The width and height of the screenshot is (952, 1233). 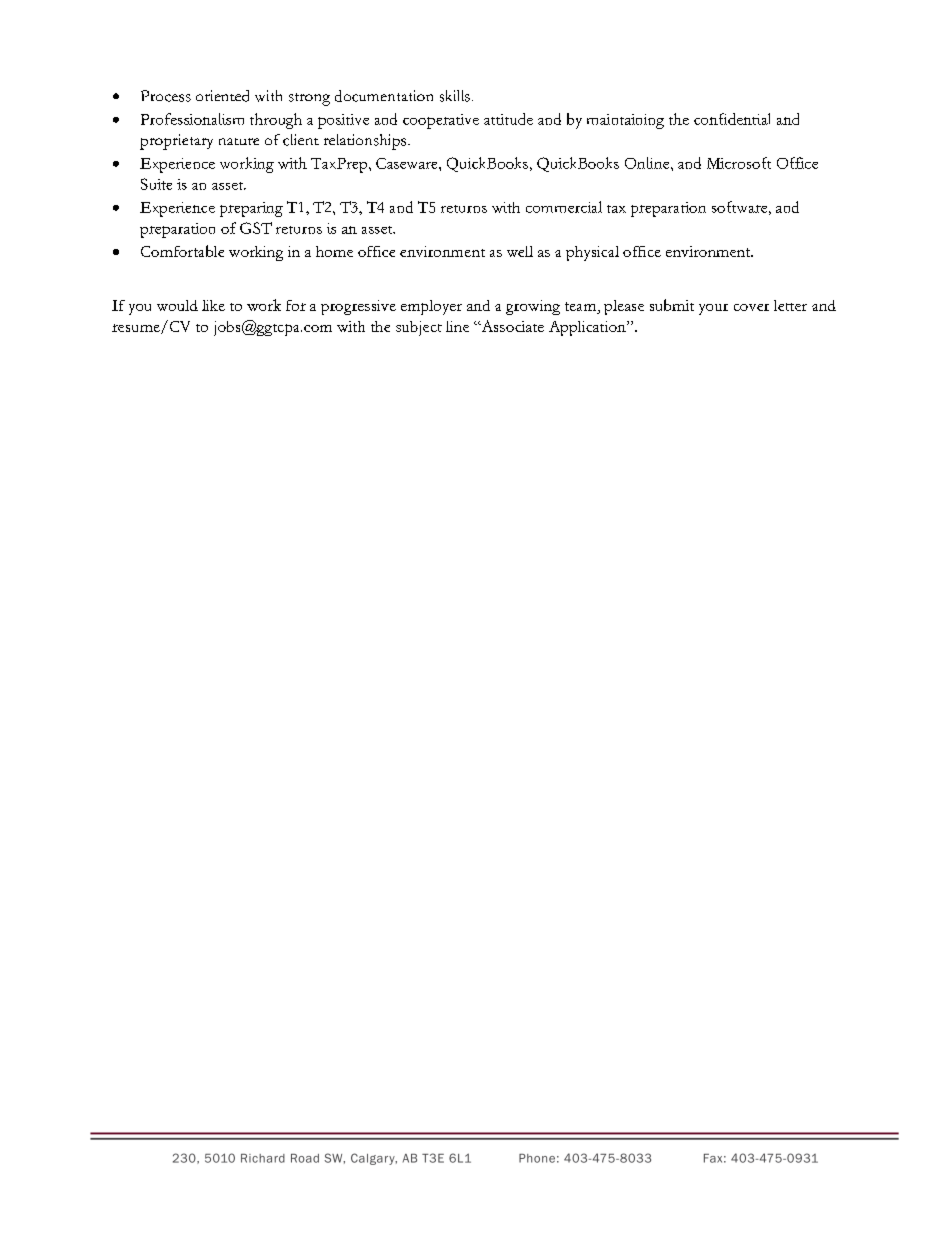 I want to click on physical, so click(x=592, y=253).
